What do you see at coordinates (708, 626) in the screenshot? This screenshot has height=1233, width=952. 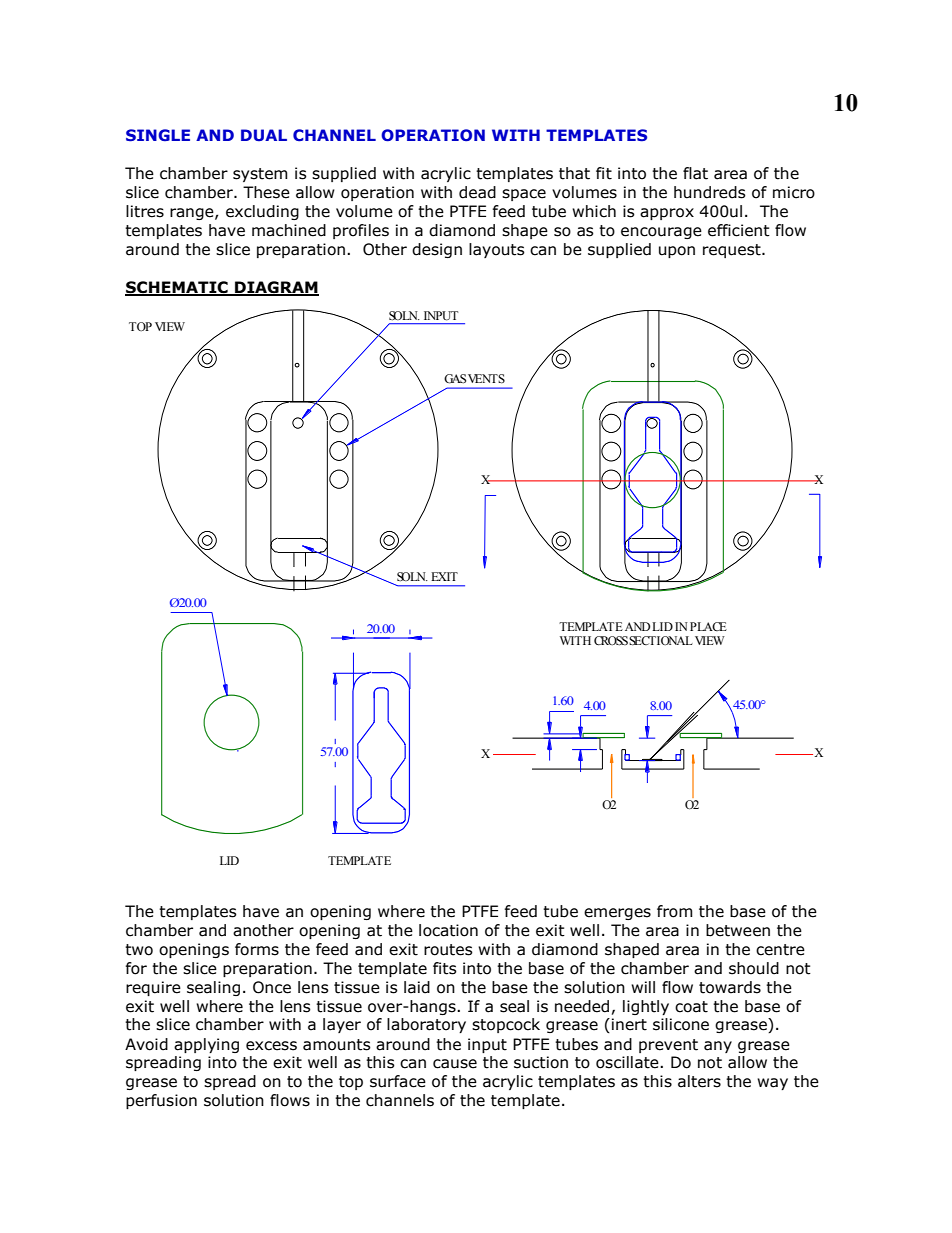 I see `PLACE` at bounding box center [708, 626].
